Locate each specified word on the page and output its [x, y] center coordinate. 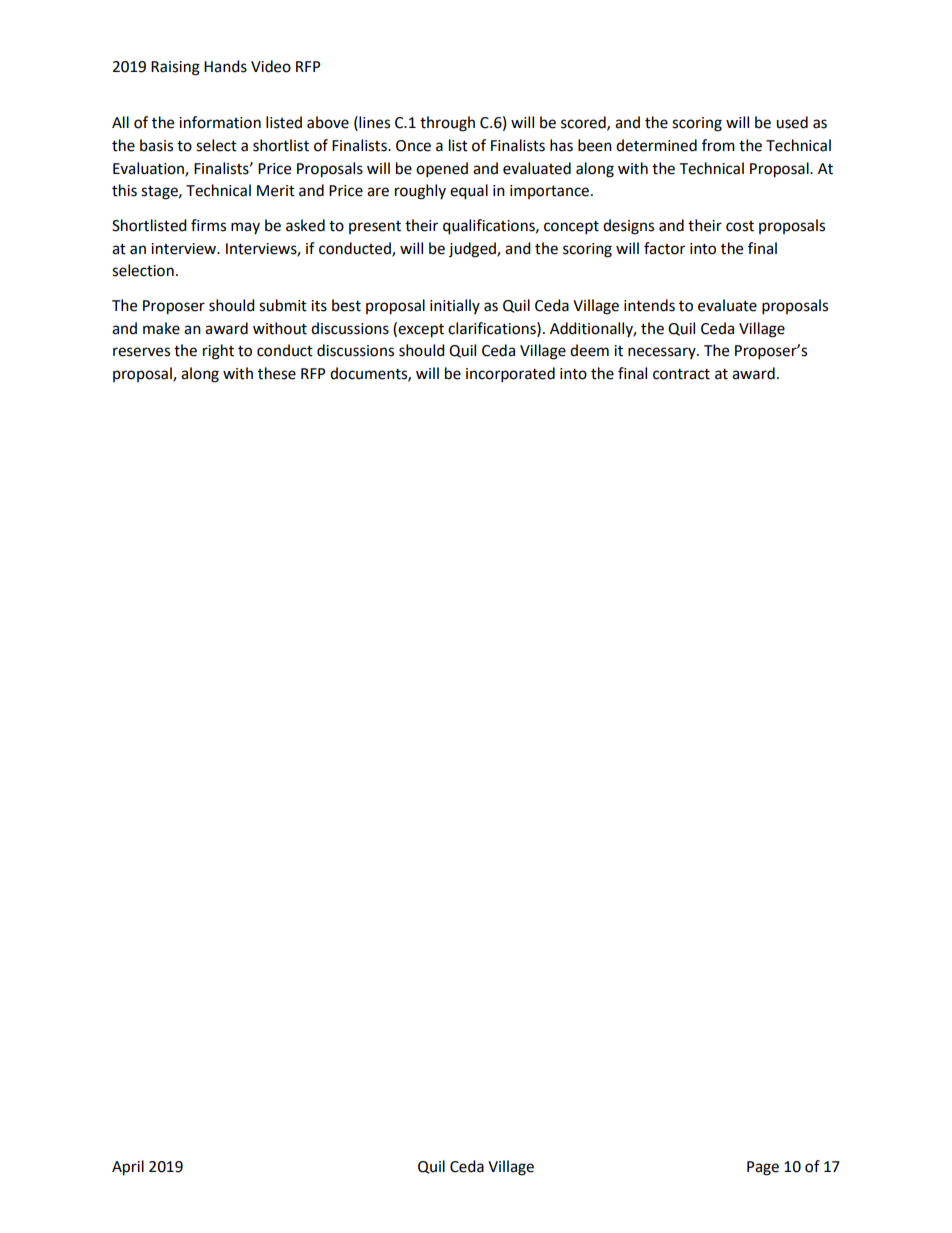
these [277, 373]
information [220, 122]
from [718, 145]
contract [681, 374]
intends [649, 305]
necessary [663, 353]
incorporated [510, 375]
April [128, 1168]
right [218, 352]
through [447, 124]
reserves [141, 352]
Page [763, 1168]
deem [589, 350]
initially [455, 306]
